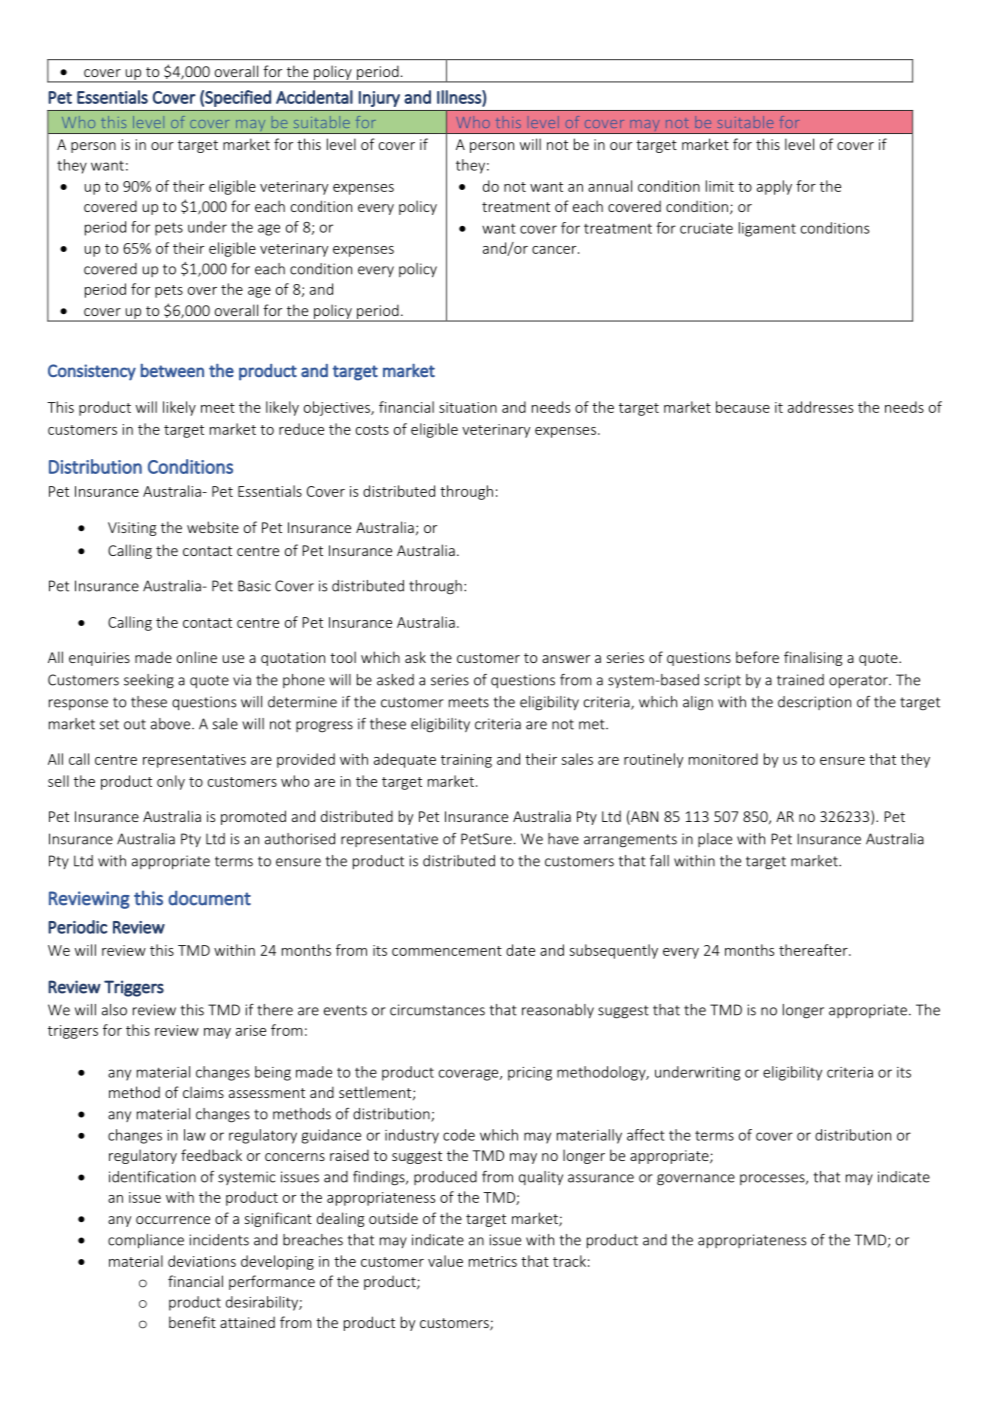 This page has width=996, height=1409. Describe the element at coordinates (800, 680) in the page. I see `trained` at that location.
